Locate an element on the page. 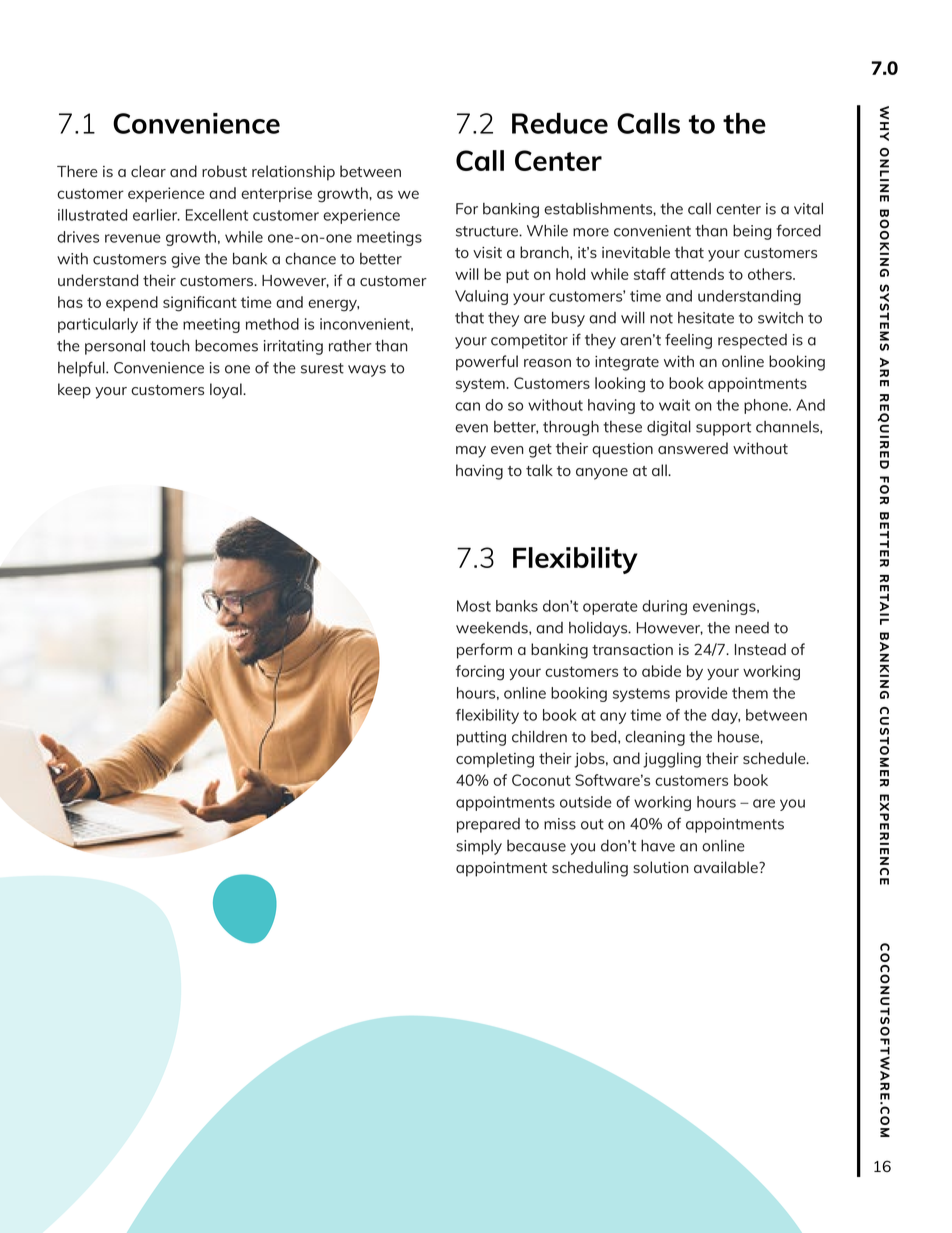 This image has height=1233, width=952. Reduce is located at coordinates (560, 123).
